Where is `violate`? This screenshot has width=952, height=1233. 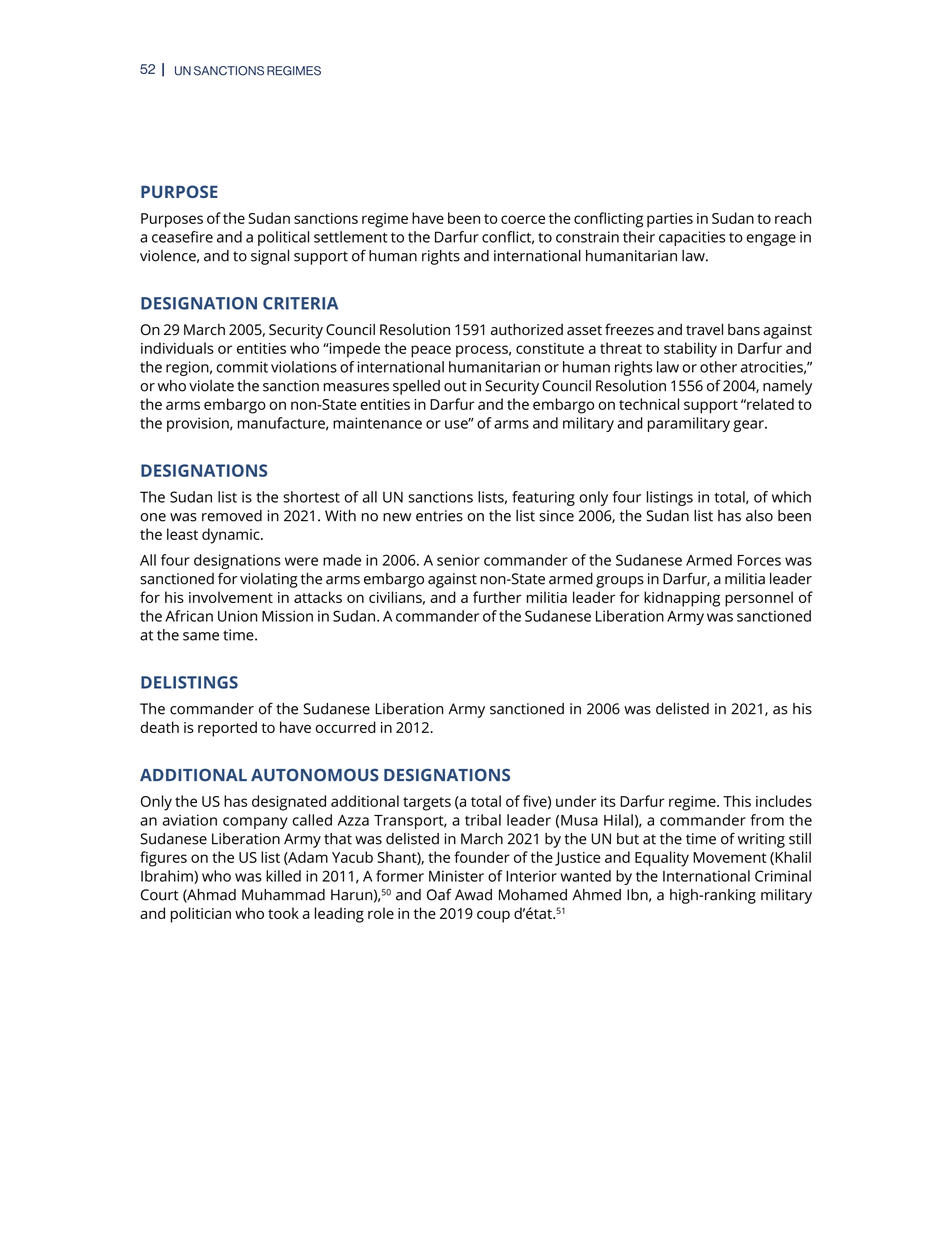
violate is located at coordinates (211, 386).
